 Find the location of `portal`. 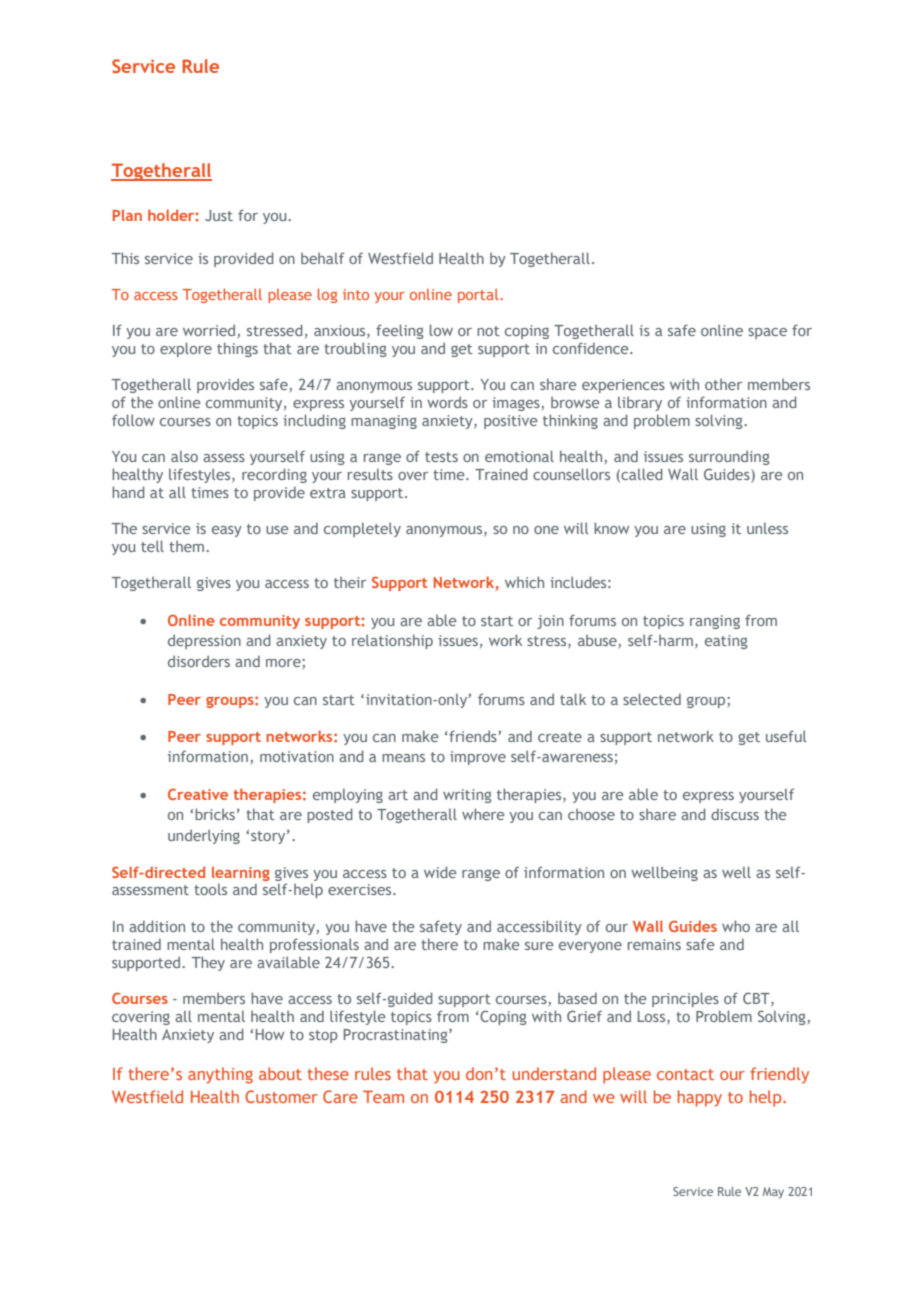

portal is located at coordinates (479, 296).
